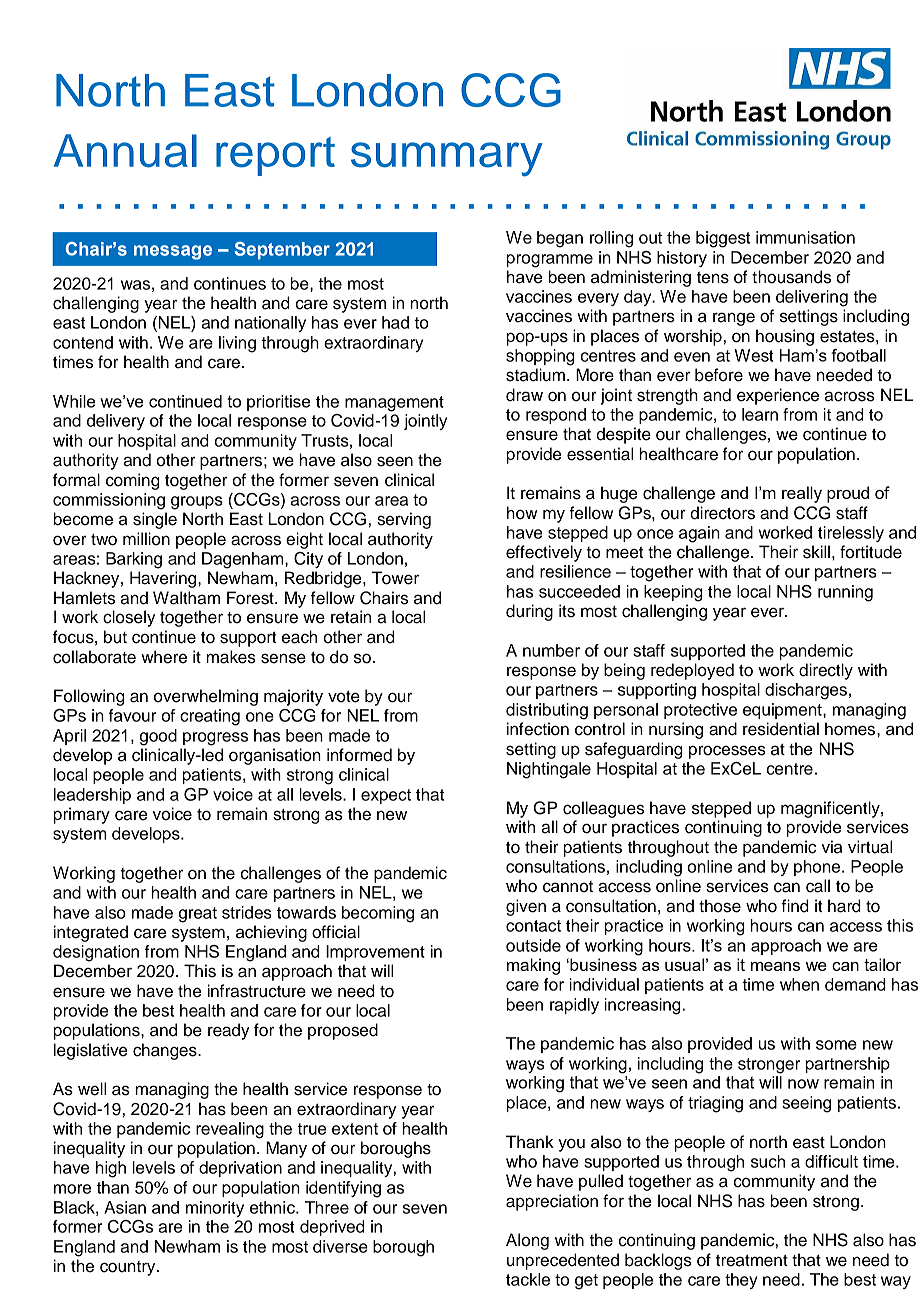 Image resolution: width=924 pixels, height=1308 pixels. What do you see at coordinates (805, 237) in the screenshot?
I see `immunisation` at bounding box center [805, 237].
